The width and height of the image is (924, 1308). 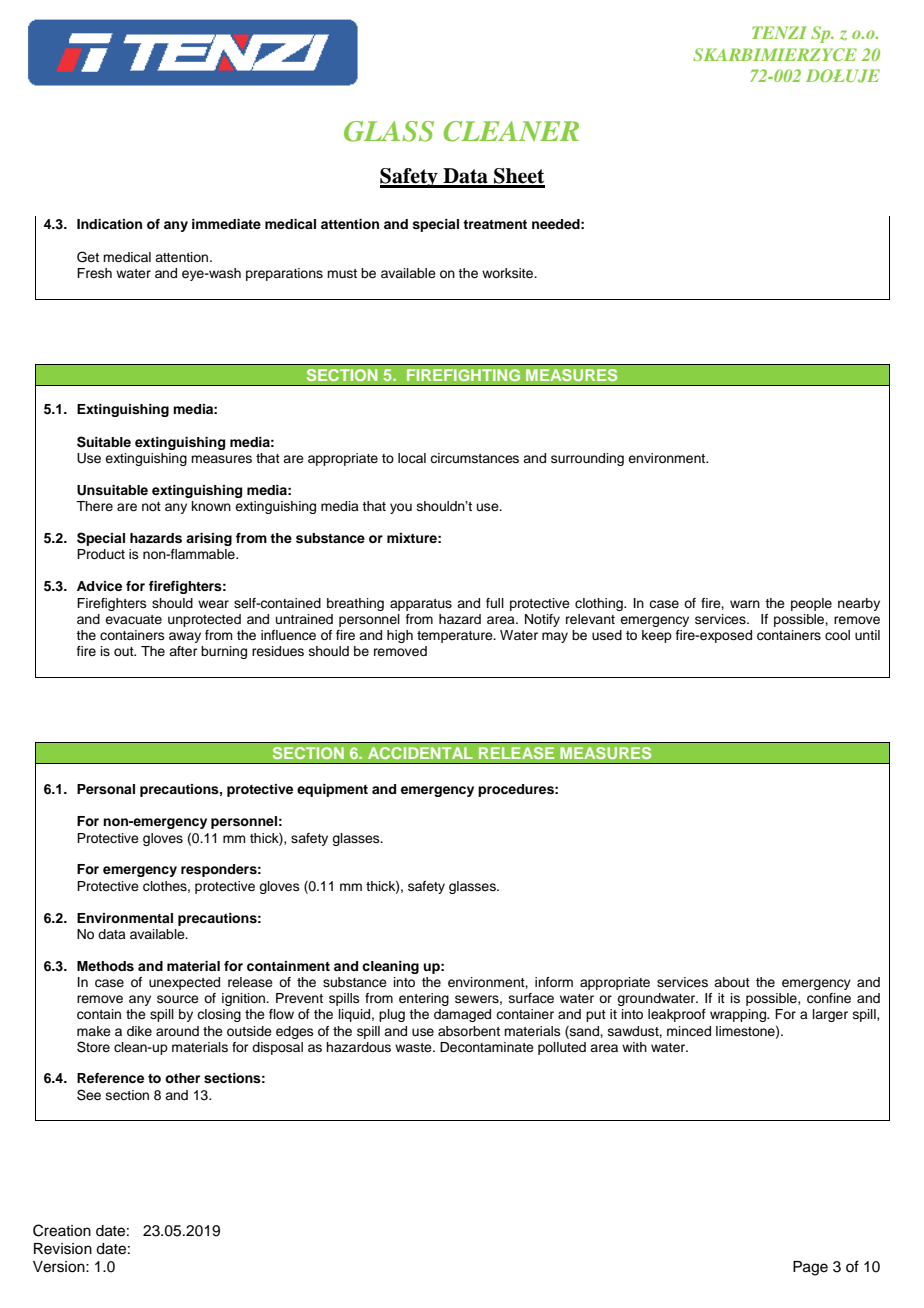 I want to click on Decontaminate, so click(x=487, y=1047).
